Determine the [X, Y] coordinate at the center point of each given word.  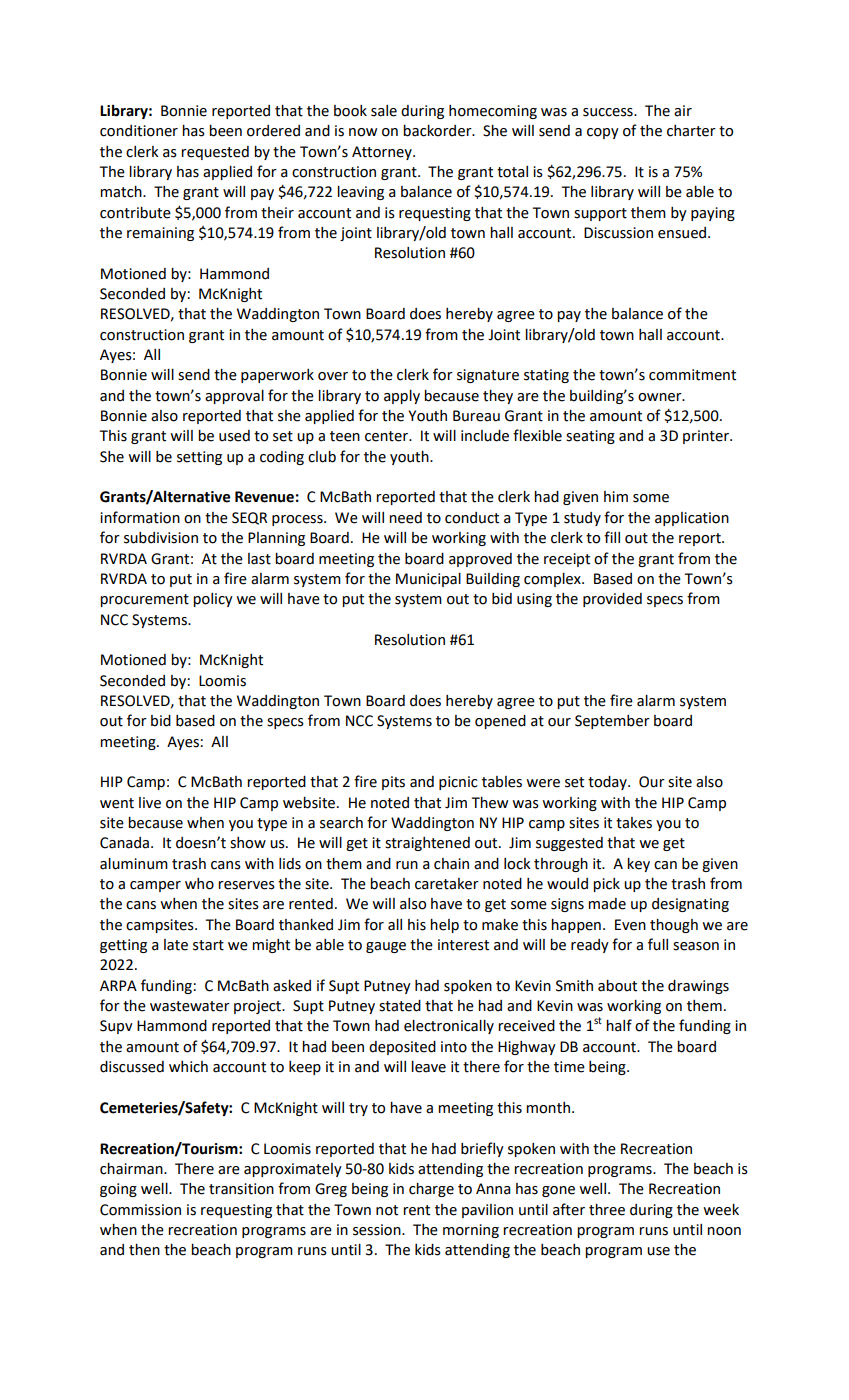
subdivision [161, 538]
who [199, 884]
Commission [140, 1210]
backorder [438, 131]
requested [215, 153]
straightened [427, 844]
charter [691, 131]
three [607, 1210]
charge [431, 1190]
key [638, 865]
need [405, 518]
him [616, 496]
